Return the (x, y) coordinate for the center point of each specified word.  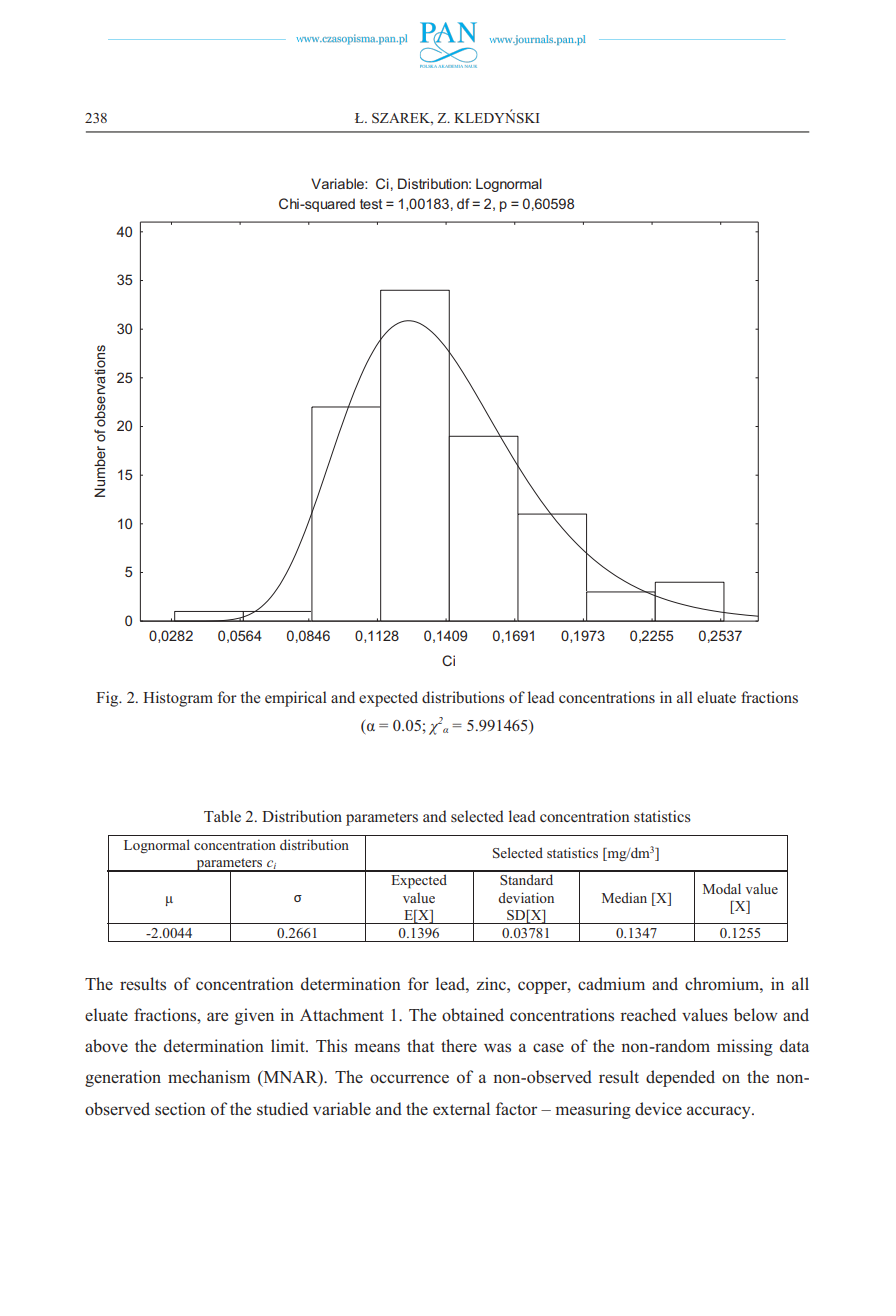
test (371, 204)
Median (624, 897)
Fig (108, 699)
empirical (296, 699)
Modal (722, 888)
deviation (526, 897)
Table (222, 816)
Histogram (178, 699)
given (254, 1016)
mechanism (209, 1076)
